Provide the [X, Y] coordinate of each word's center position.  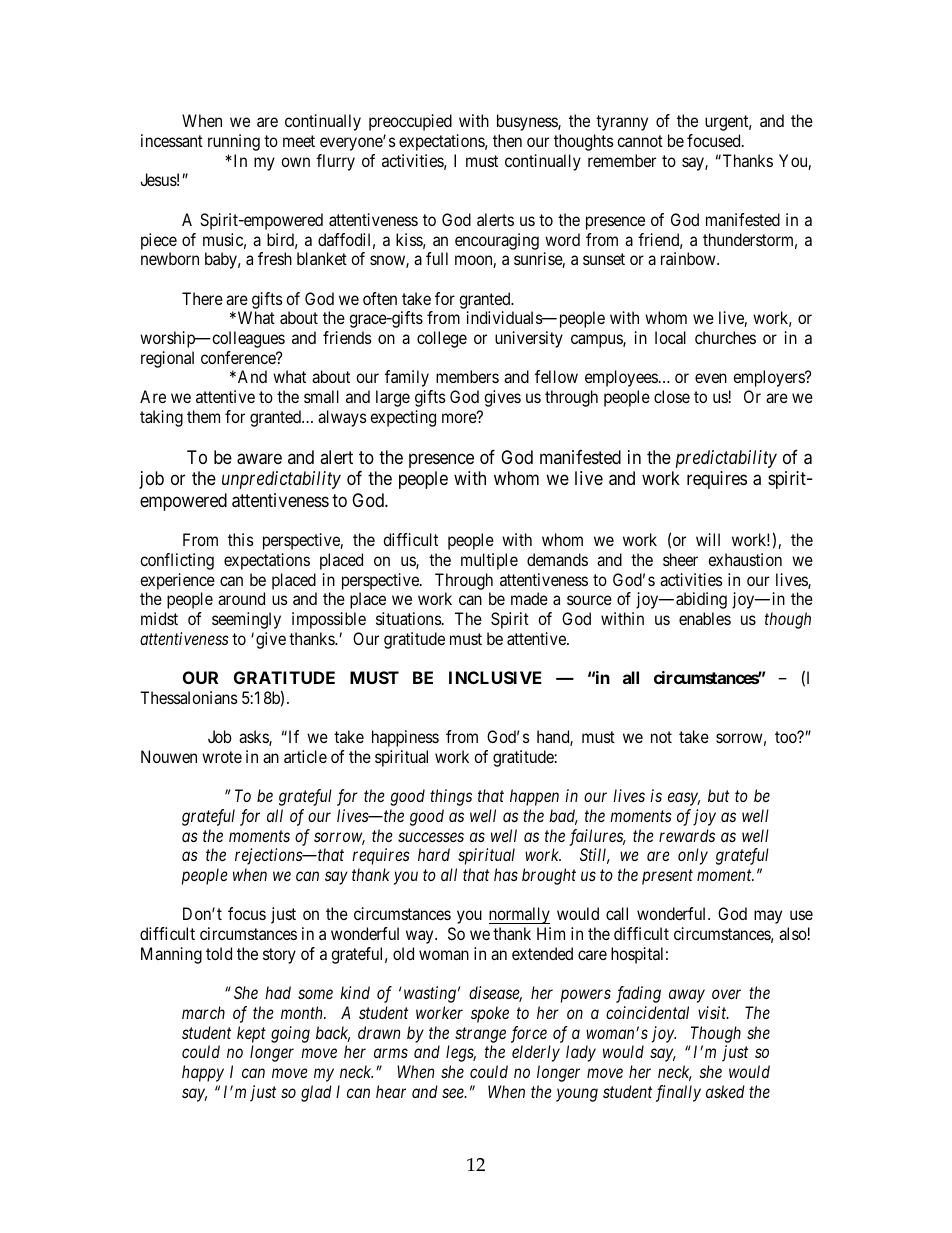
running [234, 142]
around [241, 598]
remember [622, 160]
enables [705, 618]
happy [203, 1073]
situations [409, 618]
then [507, 140]
